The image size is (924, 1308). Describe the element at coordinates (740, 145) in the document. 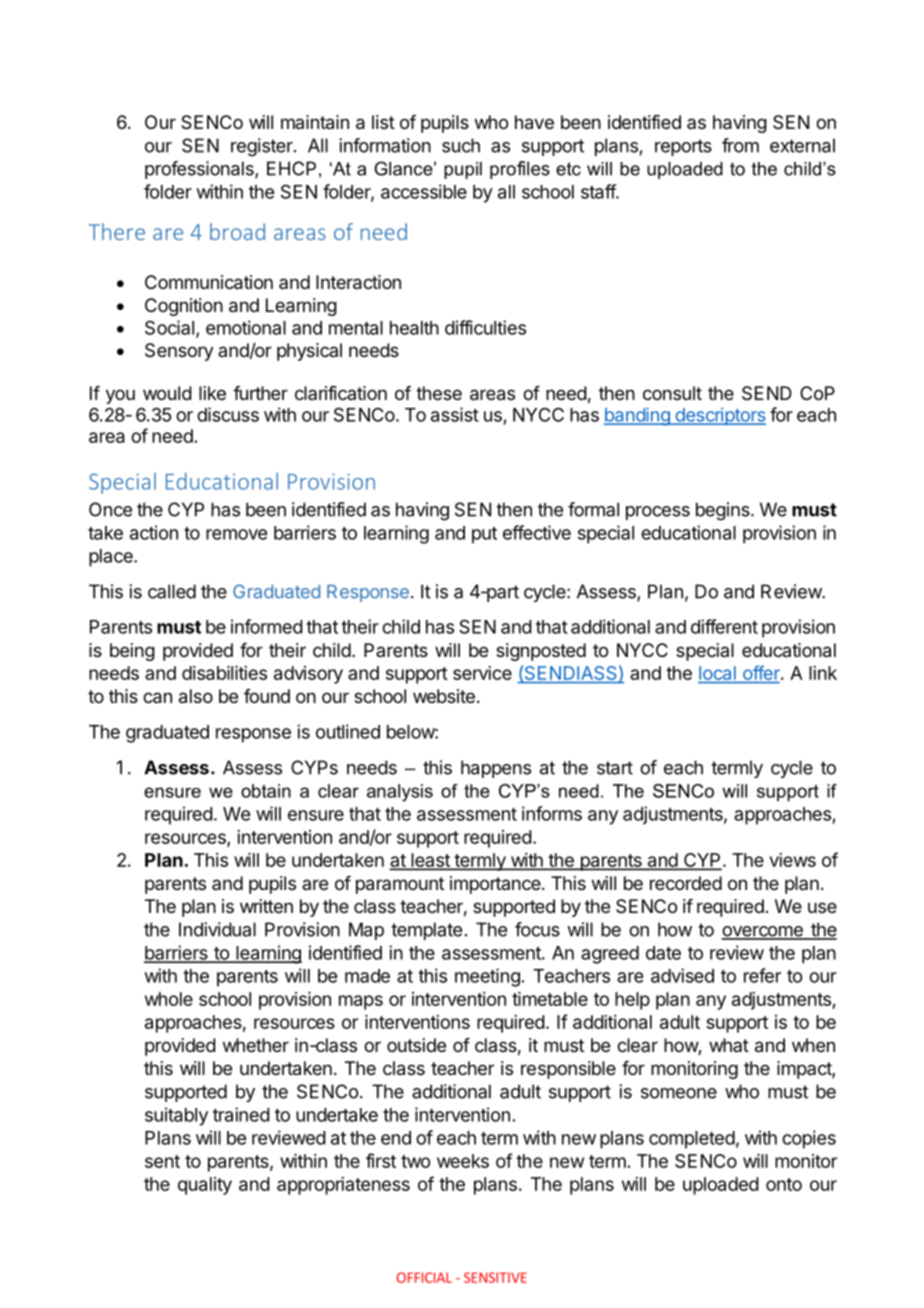

I see `from` at that location.
